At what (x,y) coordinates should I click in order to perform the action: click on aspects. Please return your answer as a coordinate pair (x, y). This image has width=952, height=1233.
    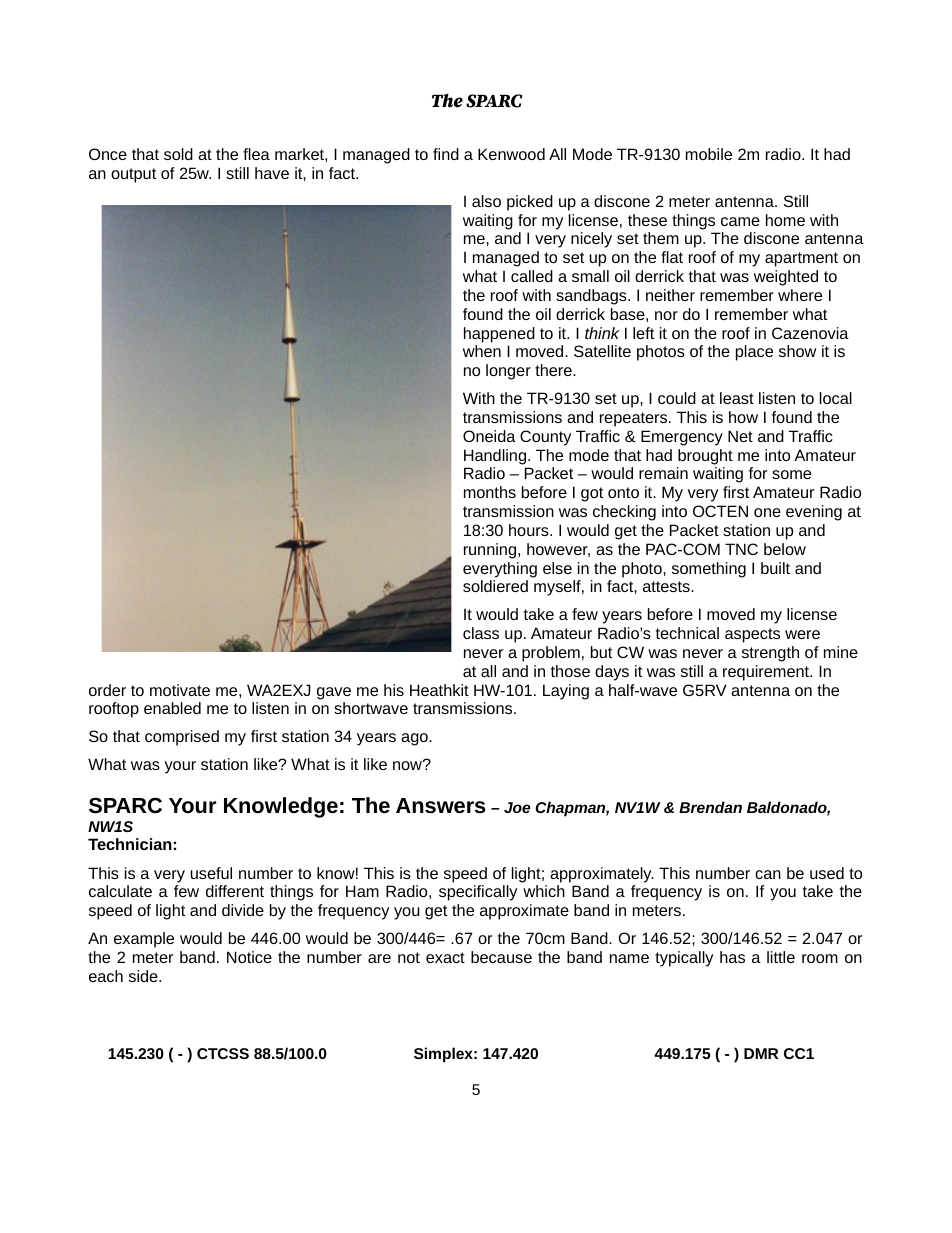
    Looking at the image, I should click on (752, 635).
